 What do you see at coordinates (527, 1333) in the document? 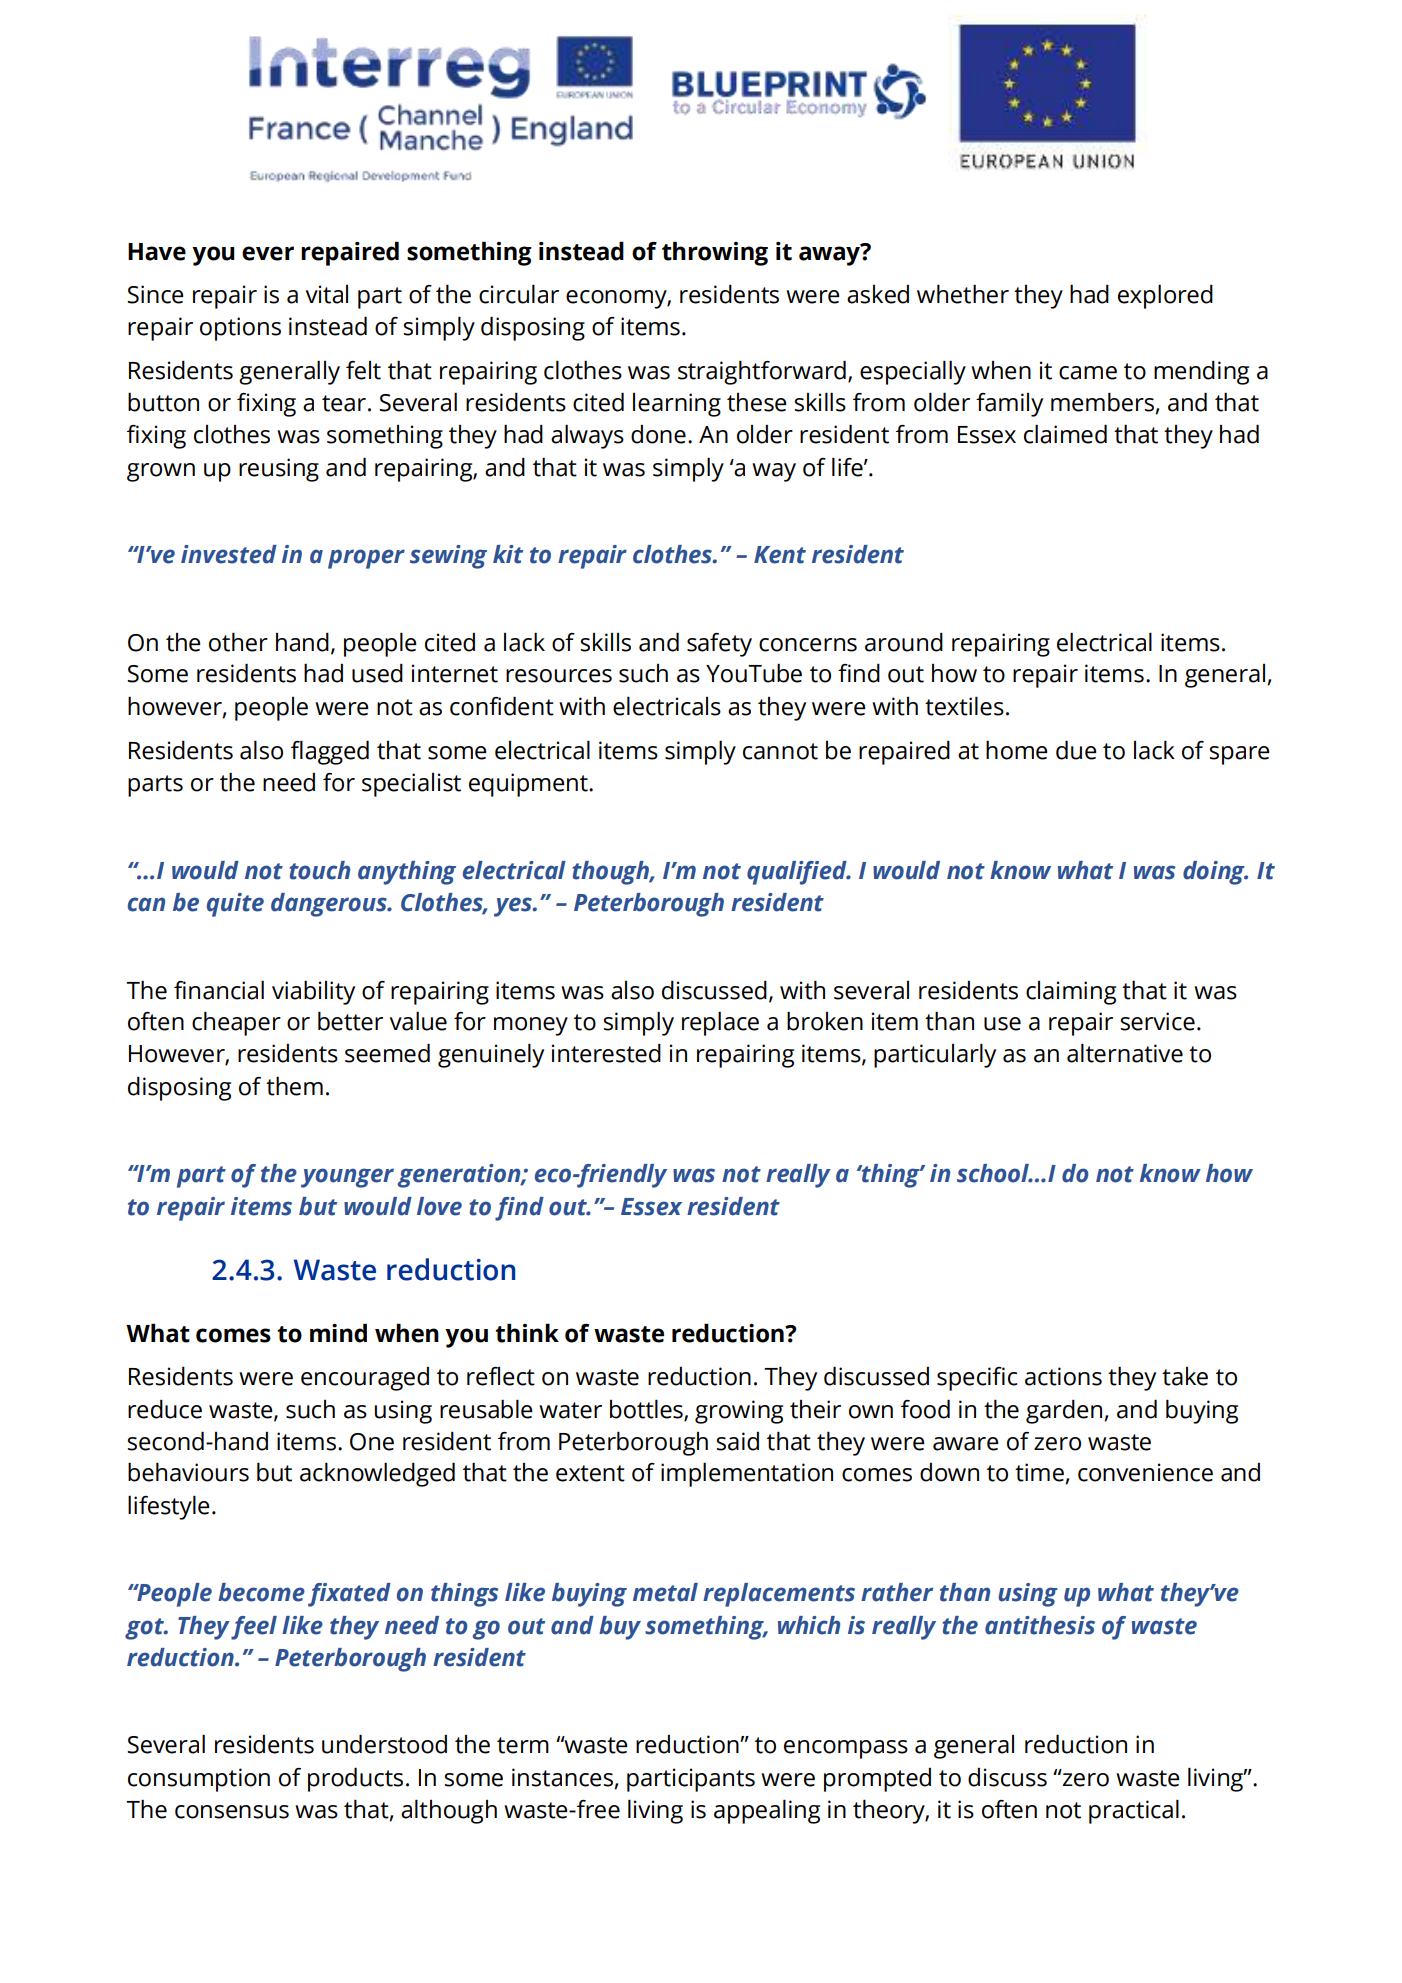
I see `think` at bounding box center [527, 1333].
